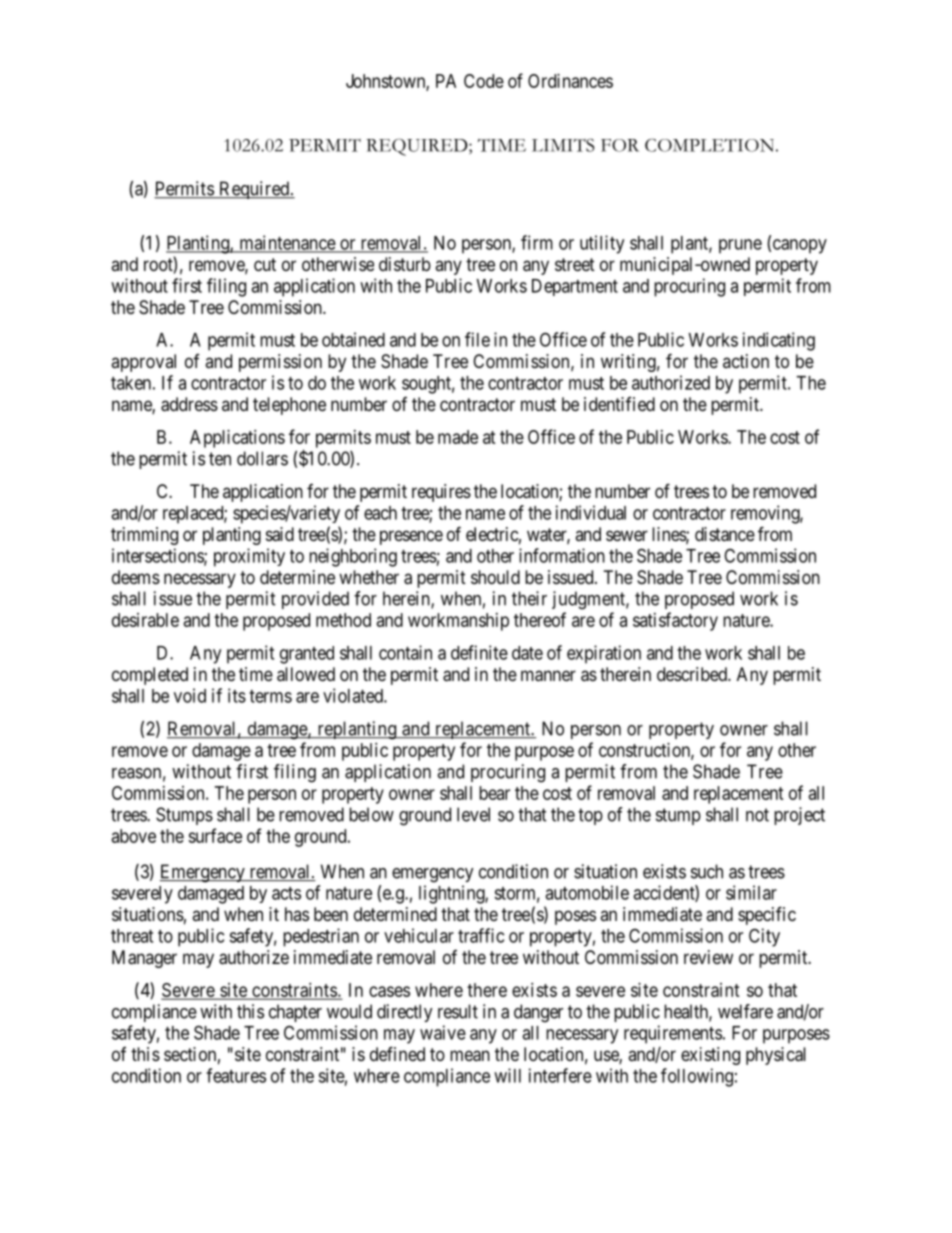 The width and height of the page is (952, 1233). I want to click on Code, so click(484, 81).
